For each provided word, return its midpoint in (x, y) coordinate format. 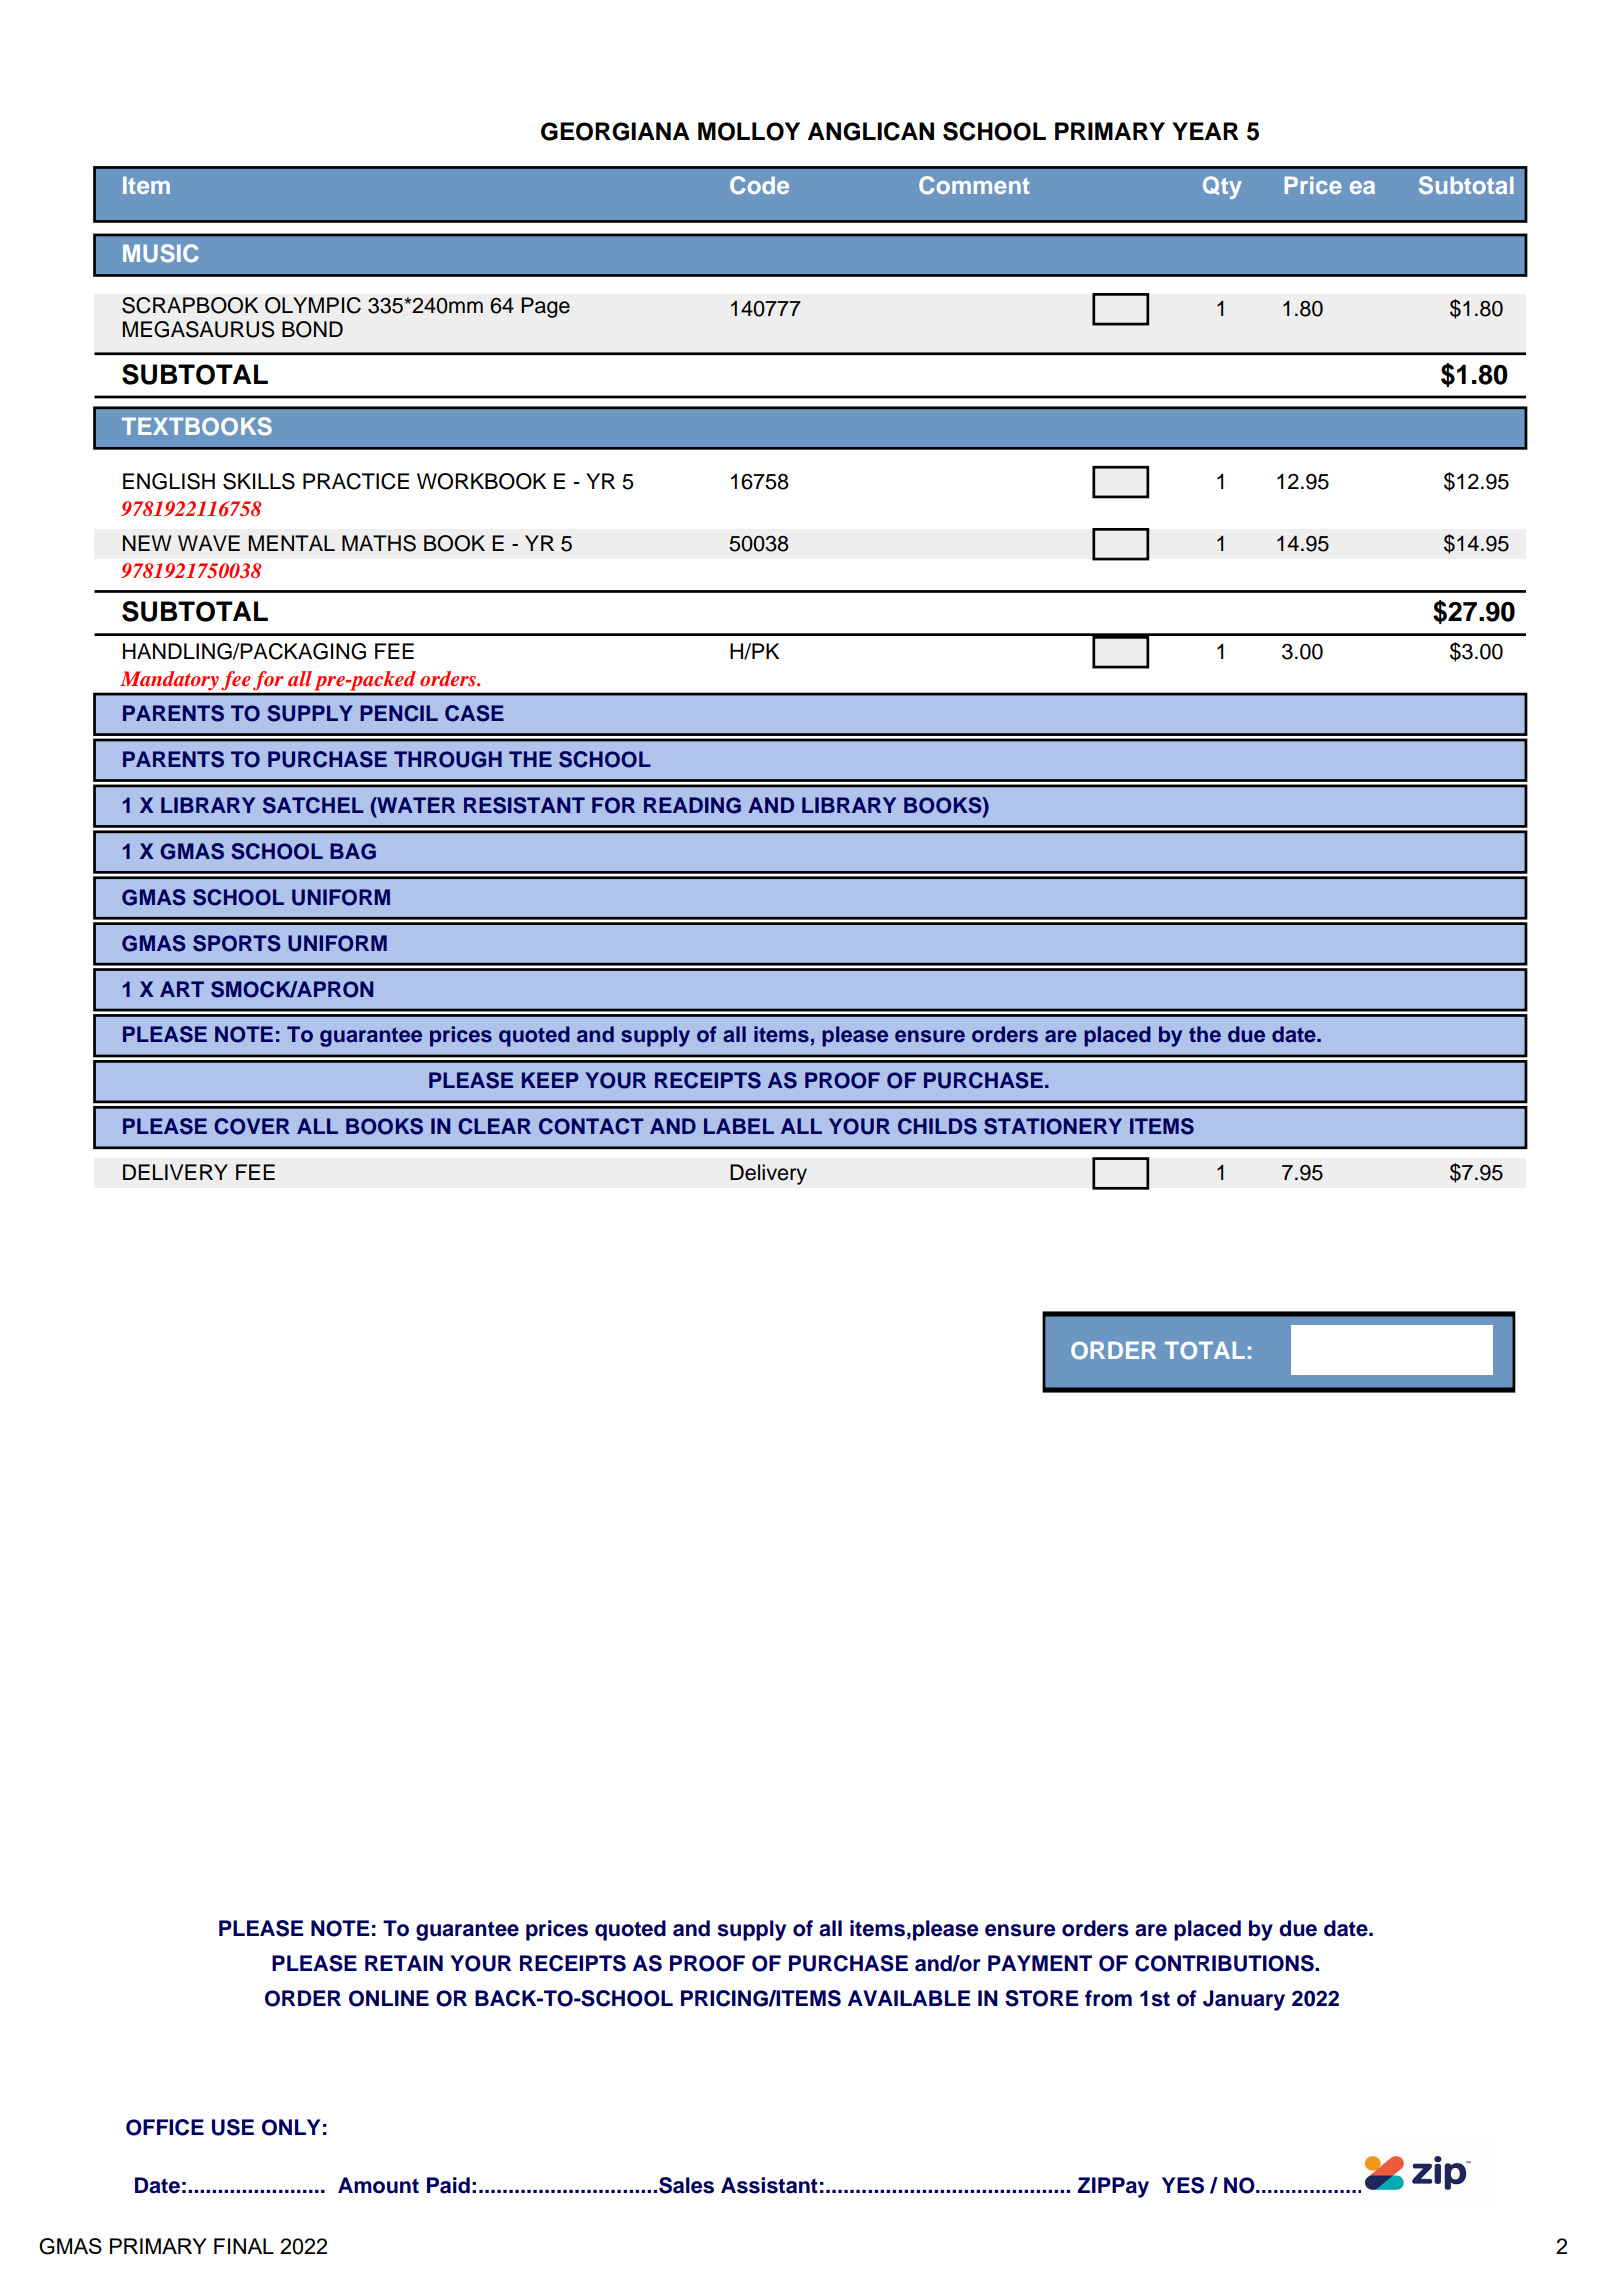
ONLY (291, 2127)
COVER (252, 1126)
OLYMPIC (313, 305)
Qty (1222, 187)
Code (759, 185)
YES (1183, 2185)
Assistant (769, 2185)
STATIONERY (1053, 1126)
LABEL (739, 1126)
